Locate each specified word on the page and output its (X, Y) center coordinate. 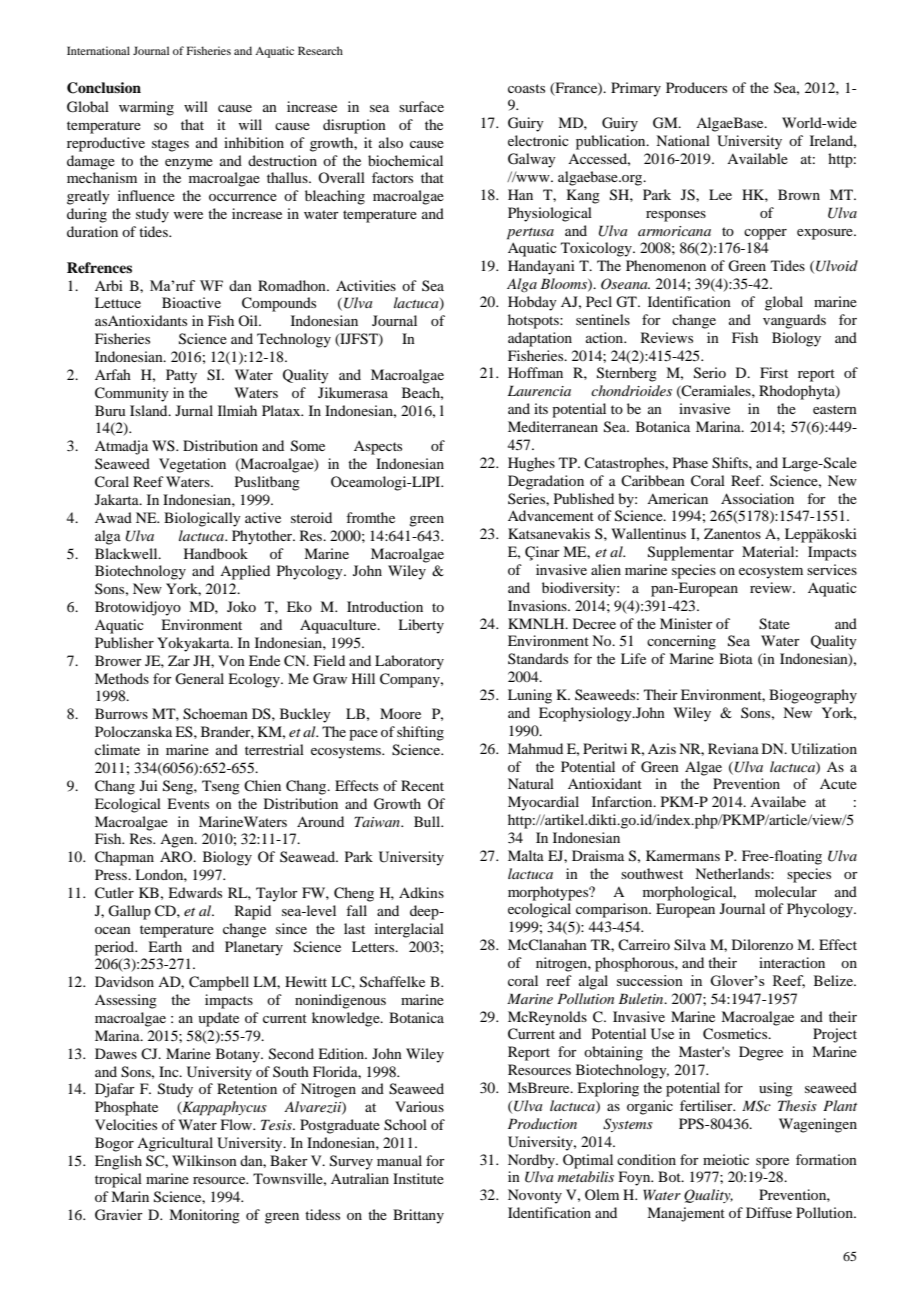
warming (146, 108)
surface (421, 106)
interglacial (409, 930)
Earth (165, 946)
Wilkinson (204, 1160)
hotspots (534, 321)
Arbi (109, 285)
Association (757, 498)
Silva (690, 945)
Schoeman (215, 714)
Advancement (551, 515)
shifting (420, 733)
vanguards (794, 321)
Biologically (202, 519)
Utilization (824, 749)
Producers (696, 87)
